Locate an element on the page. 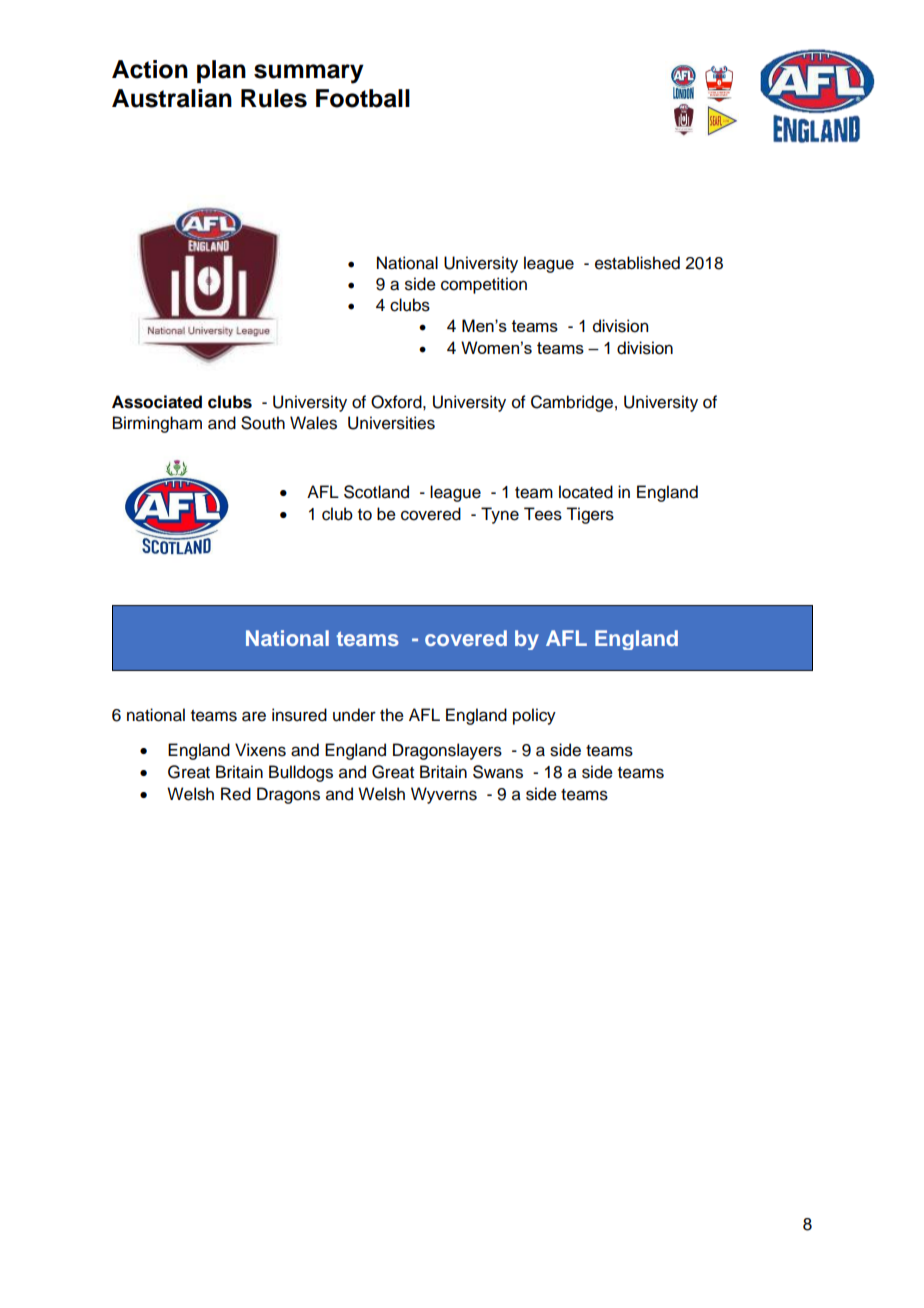 This image has height=1308, width=924. Bulldogs is located at coordinates (301, 773).
